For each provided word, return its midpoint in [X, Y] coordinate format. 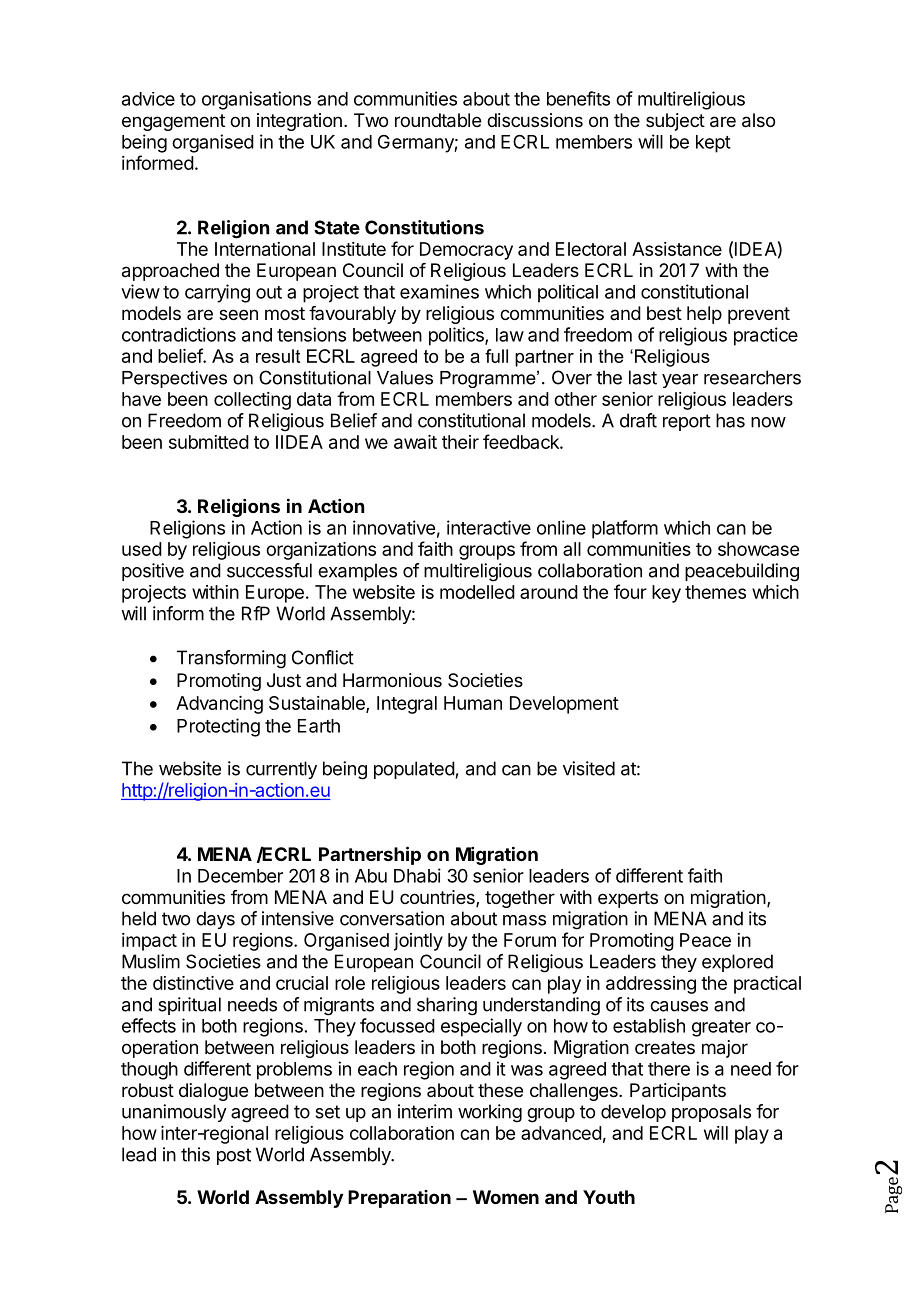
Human [473, 703]
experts [628, 899]
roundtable [438, 120]
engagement [173, 122]
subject [675, 122]
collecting [252, 401]
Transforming [231, 659]
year [680, 381]
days [215, 920]
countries [438, 898]
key [666, 594]
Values [405, 378]
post [234, 1156]
